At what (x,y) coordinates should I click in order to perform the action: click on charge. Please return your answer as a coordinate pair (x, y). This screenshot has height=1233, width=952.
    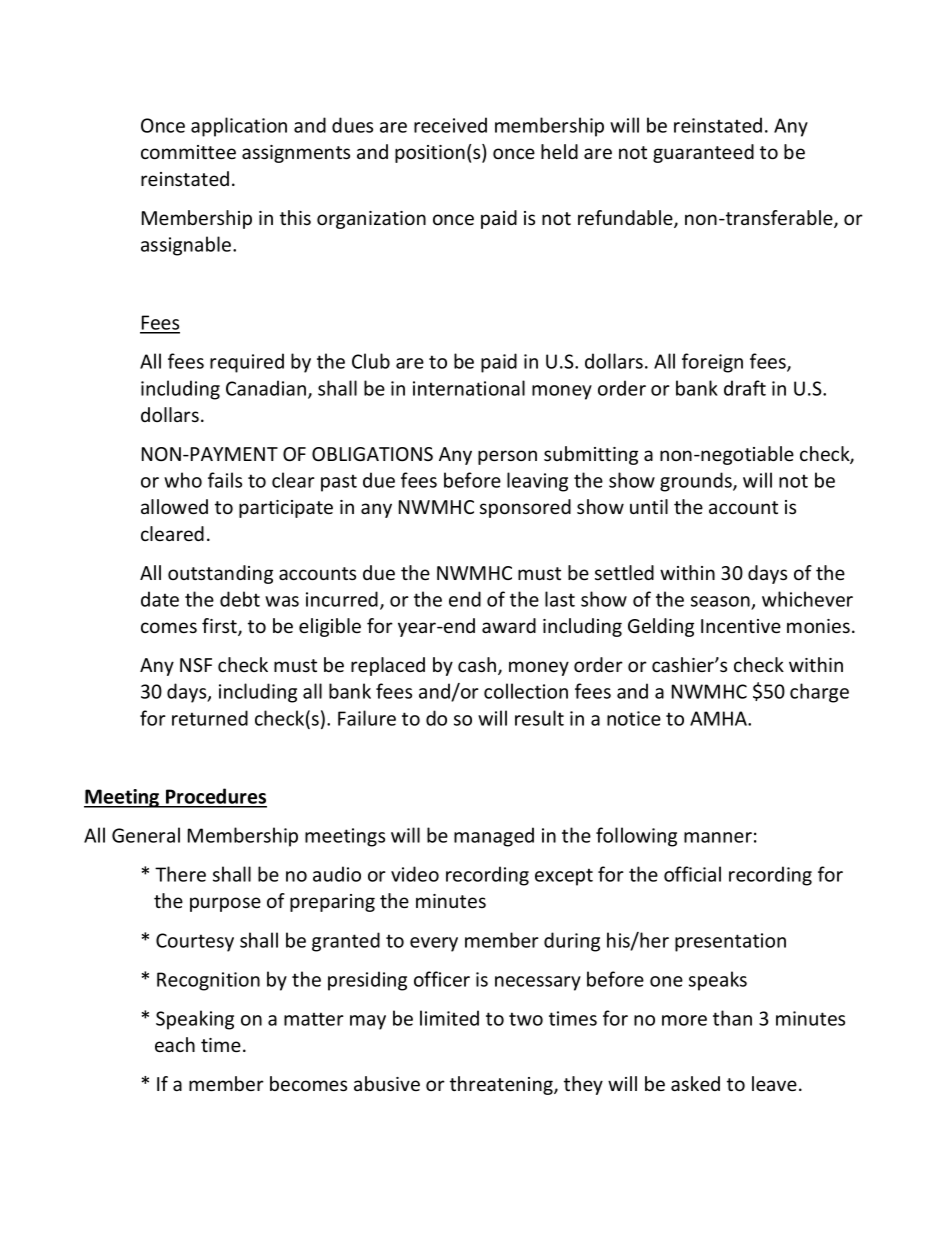
    Looking at the image, I should click on (819, 693).
